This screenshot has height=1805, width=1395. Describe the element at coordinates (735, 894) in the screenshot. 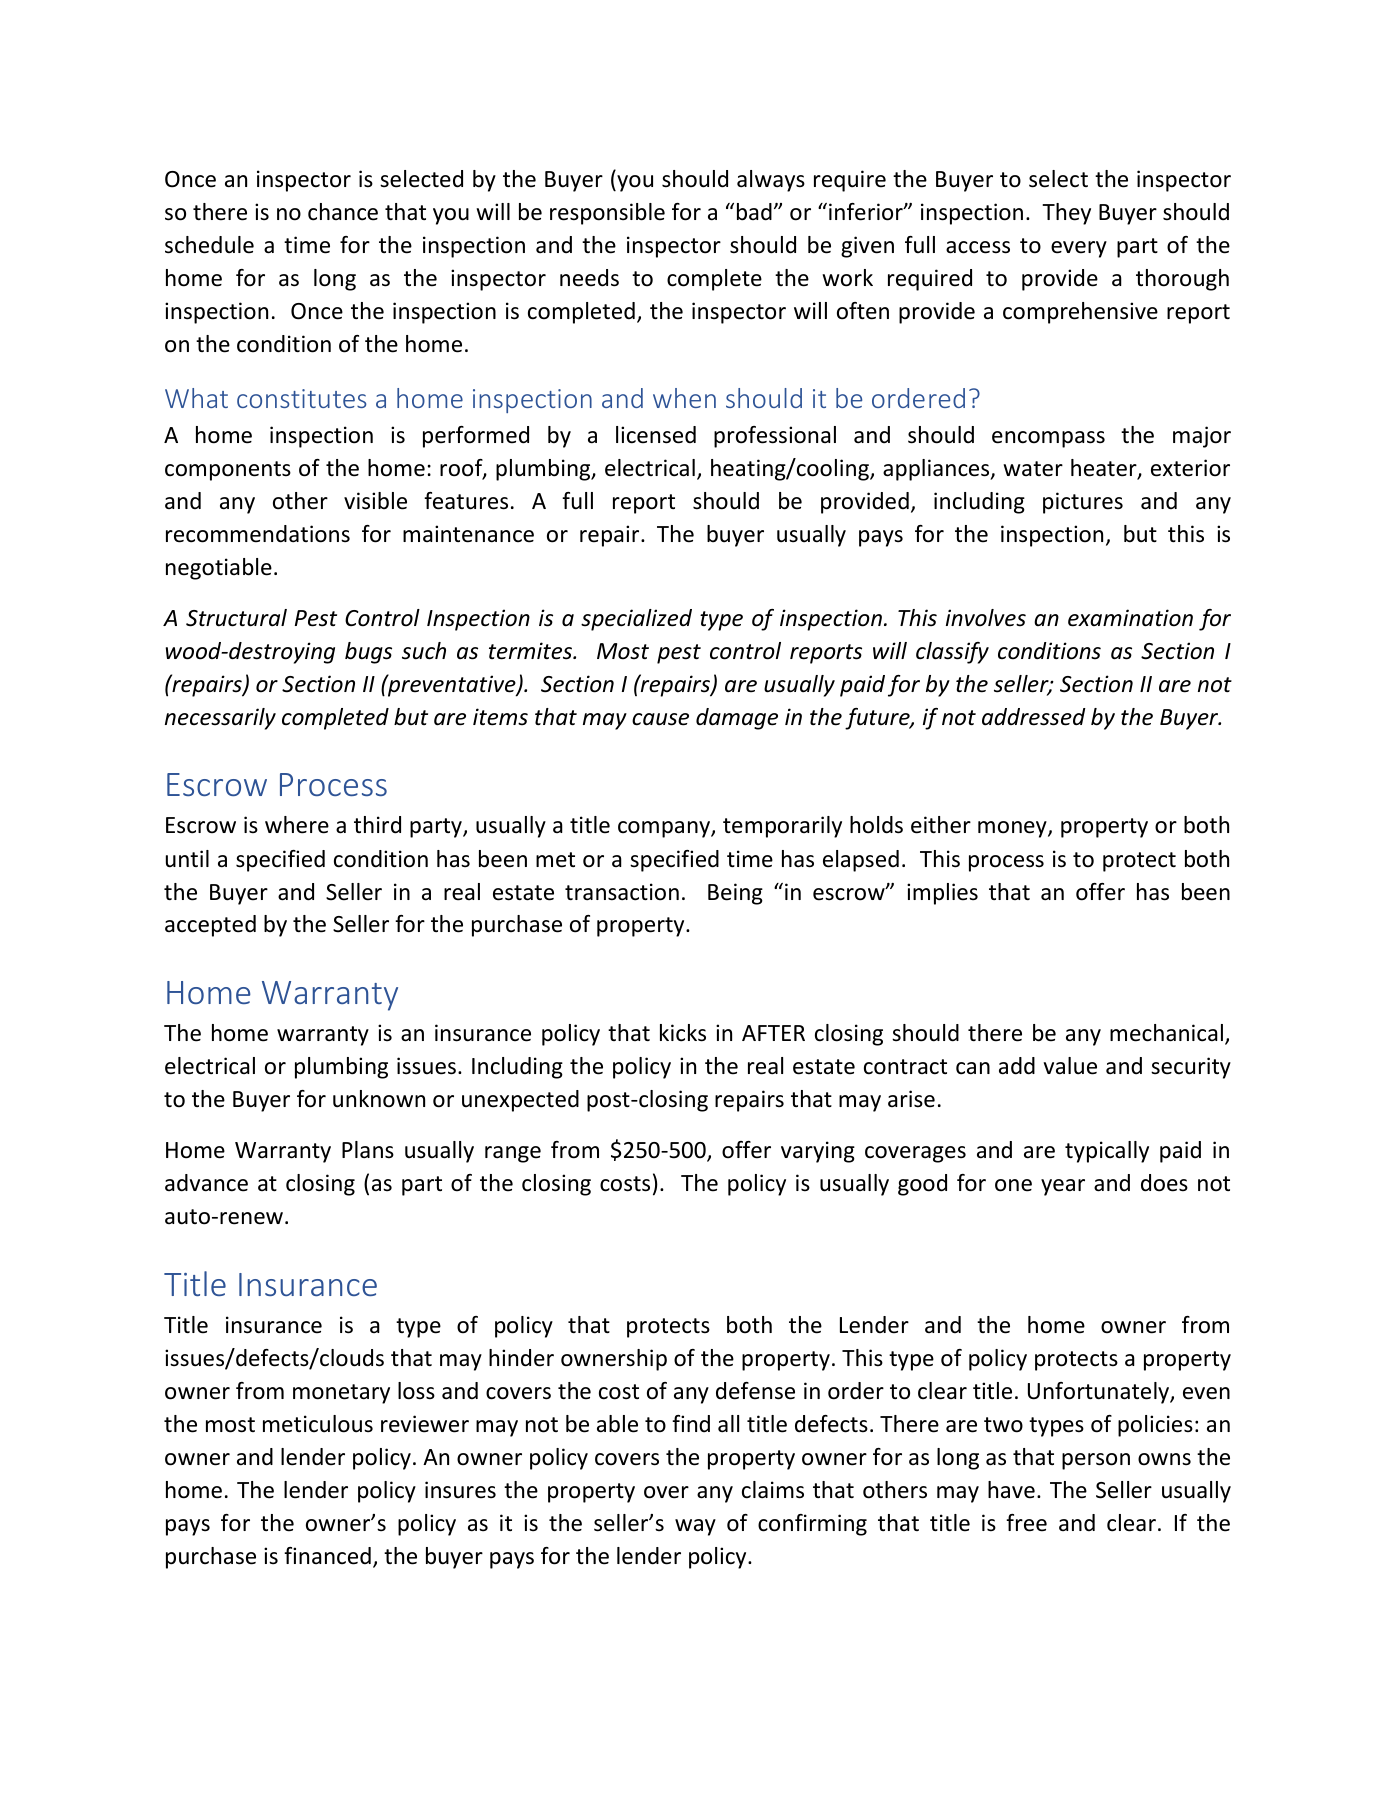

I see `Being` at that location.
